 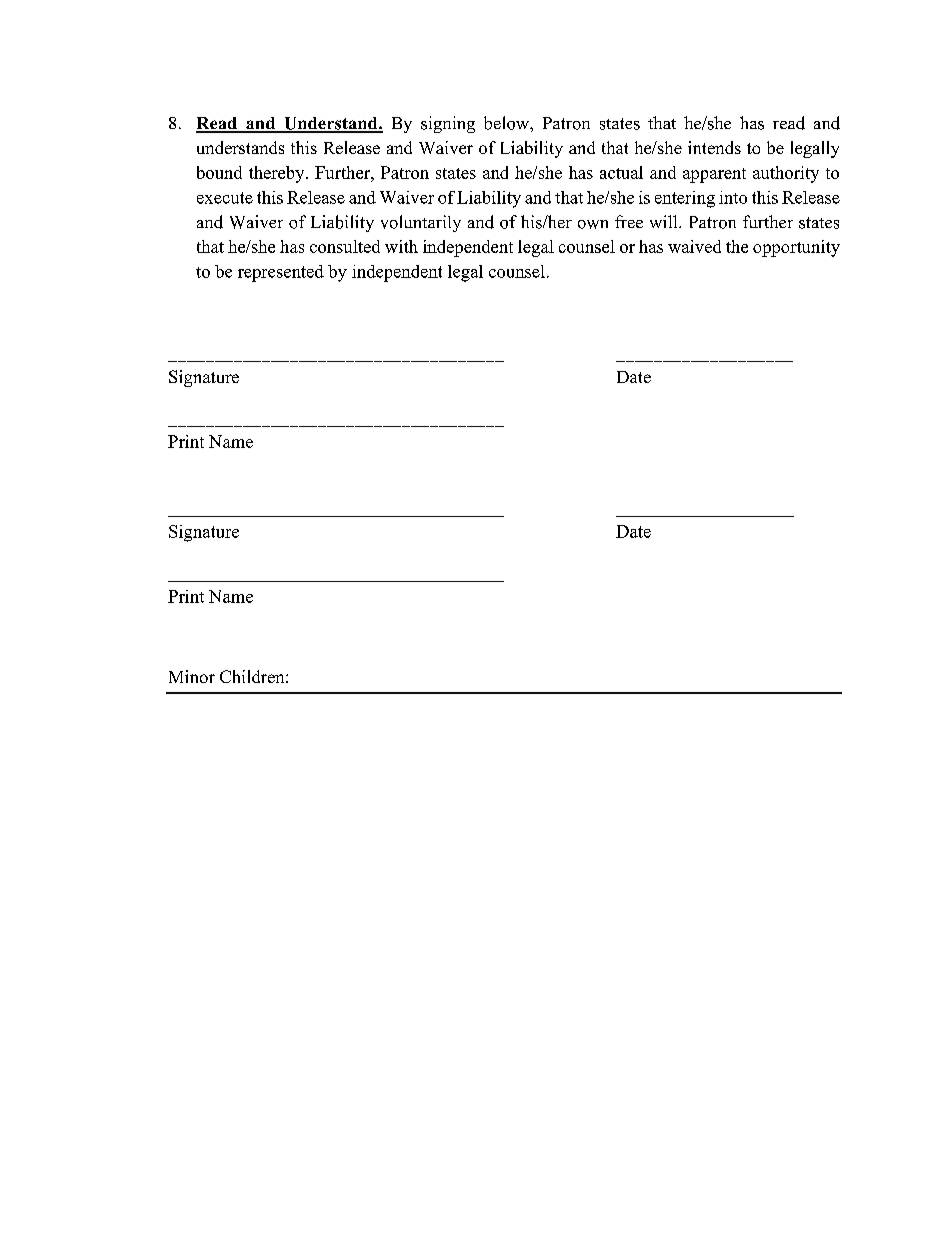 I want to click on intends, so click(x=714, y=147).
